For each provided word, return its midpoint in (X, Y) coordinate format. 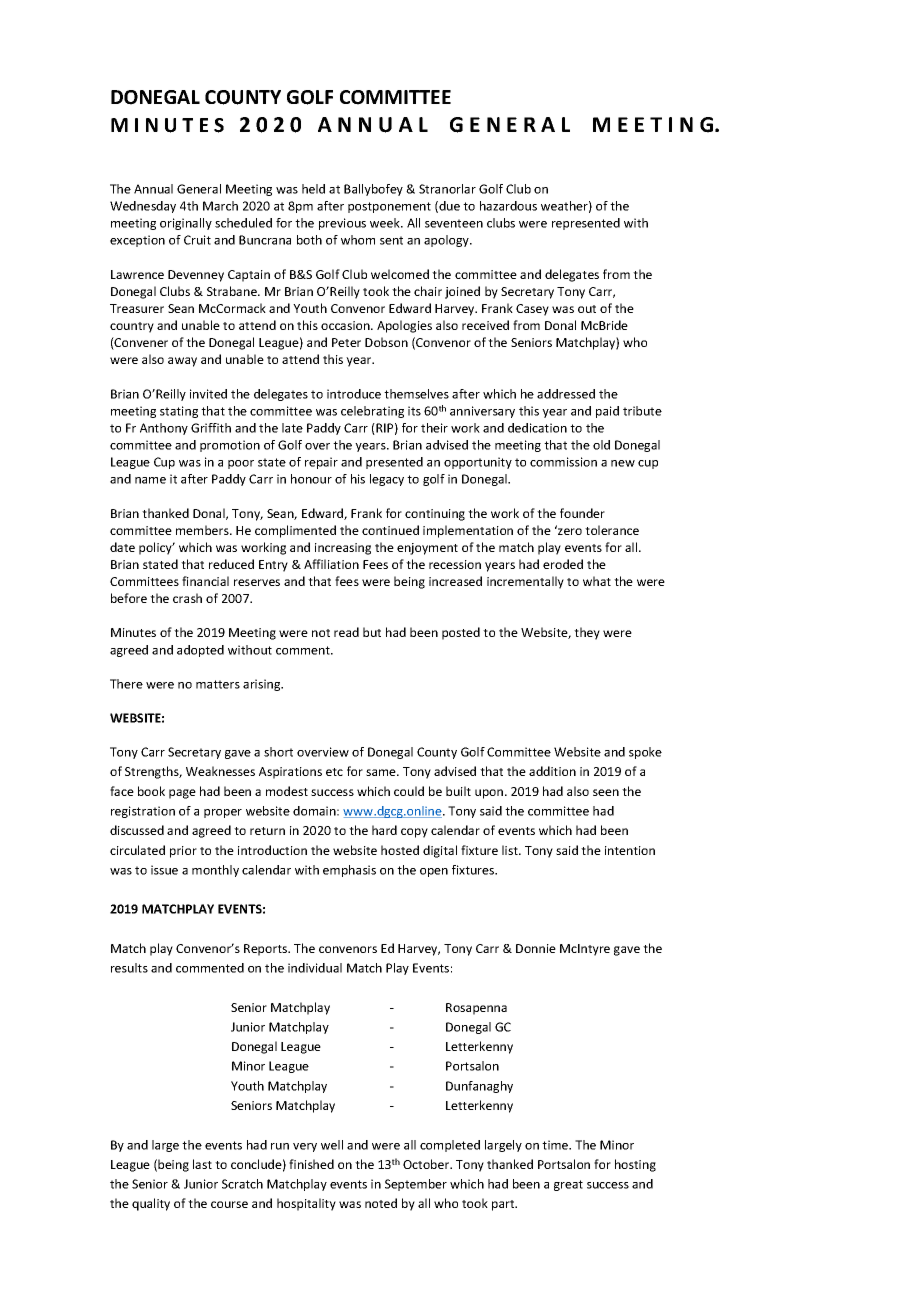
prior (183, 852)
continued (390, 530)
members (203, 530)
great (568, 1185)
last (202, 1164)
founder (582, 513)
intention (630, 850)
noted (381, 1203)
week (386, 223)
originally (186, 224)
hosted (400, 850)
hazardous (508, 206)
